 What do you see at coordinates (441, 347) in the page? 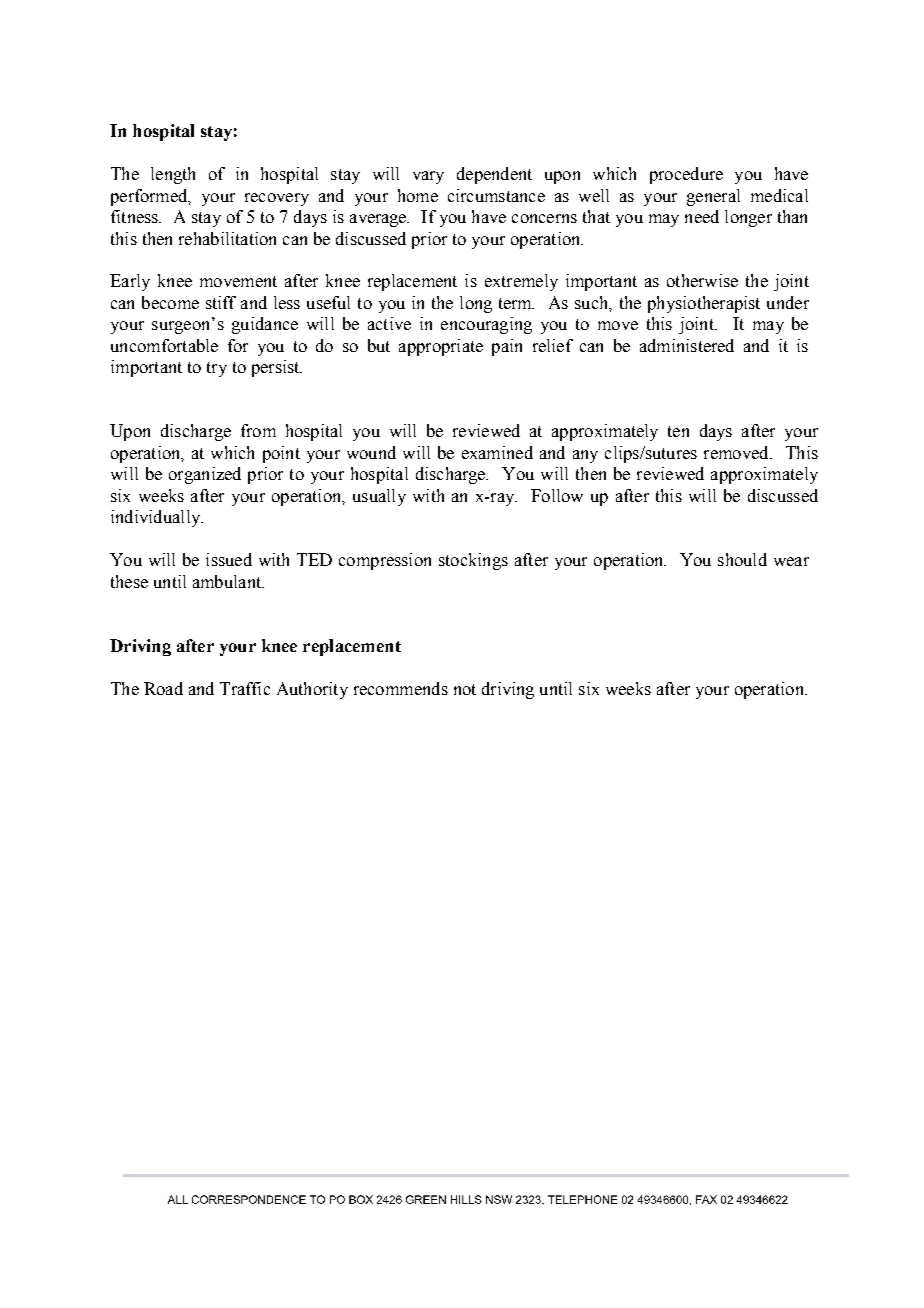
I see `appropriate` at bounding box center [441, 347].
